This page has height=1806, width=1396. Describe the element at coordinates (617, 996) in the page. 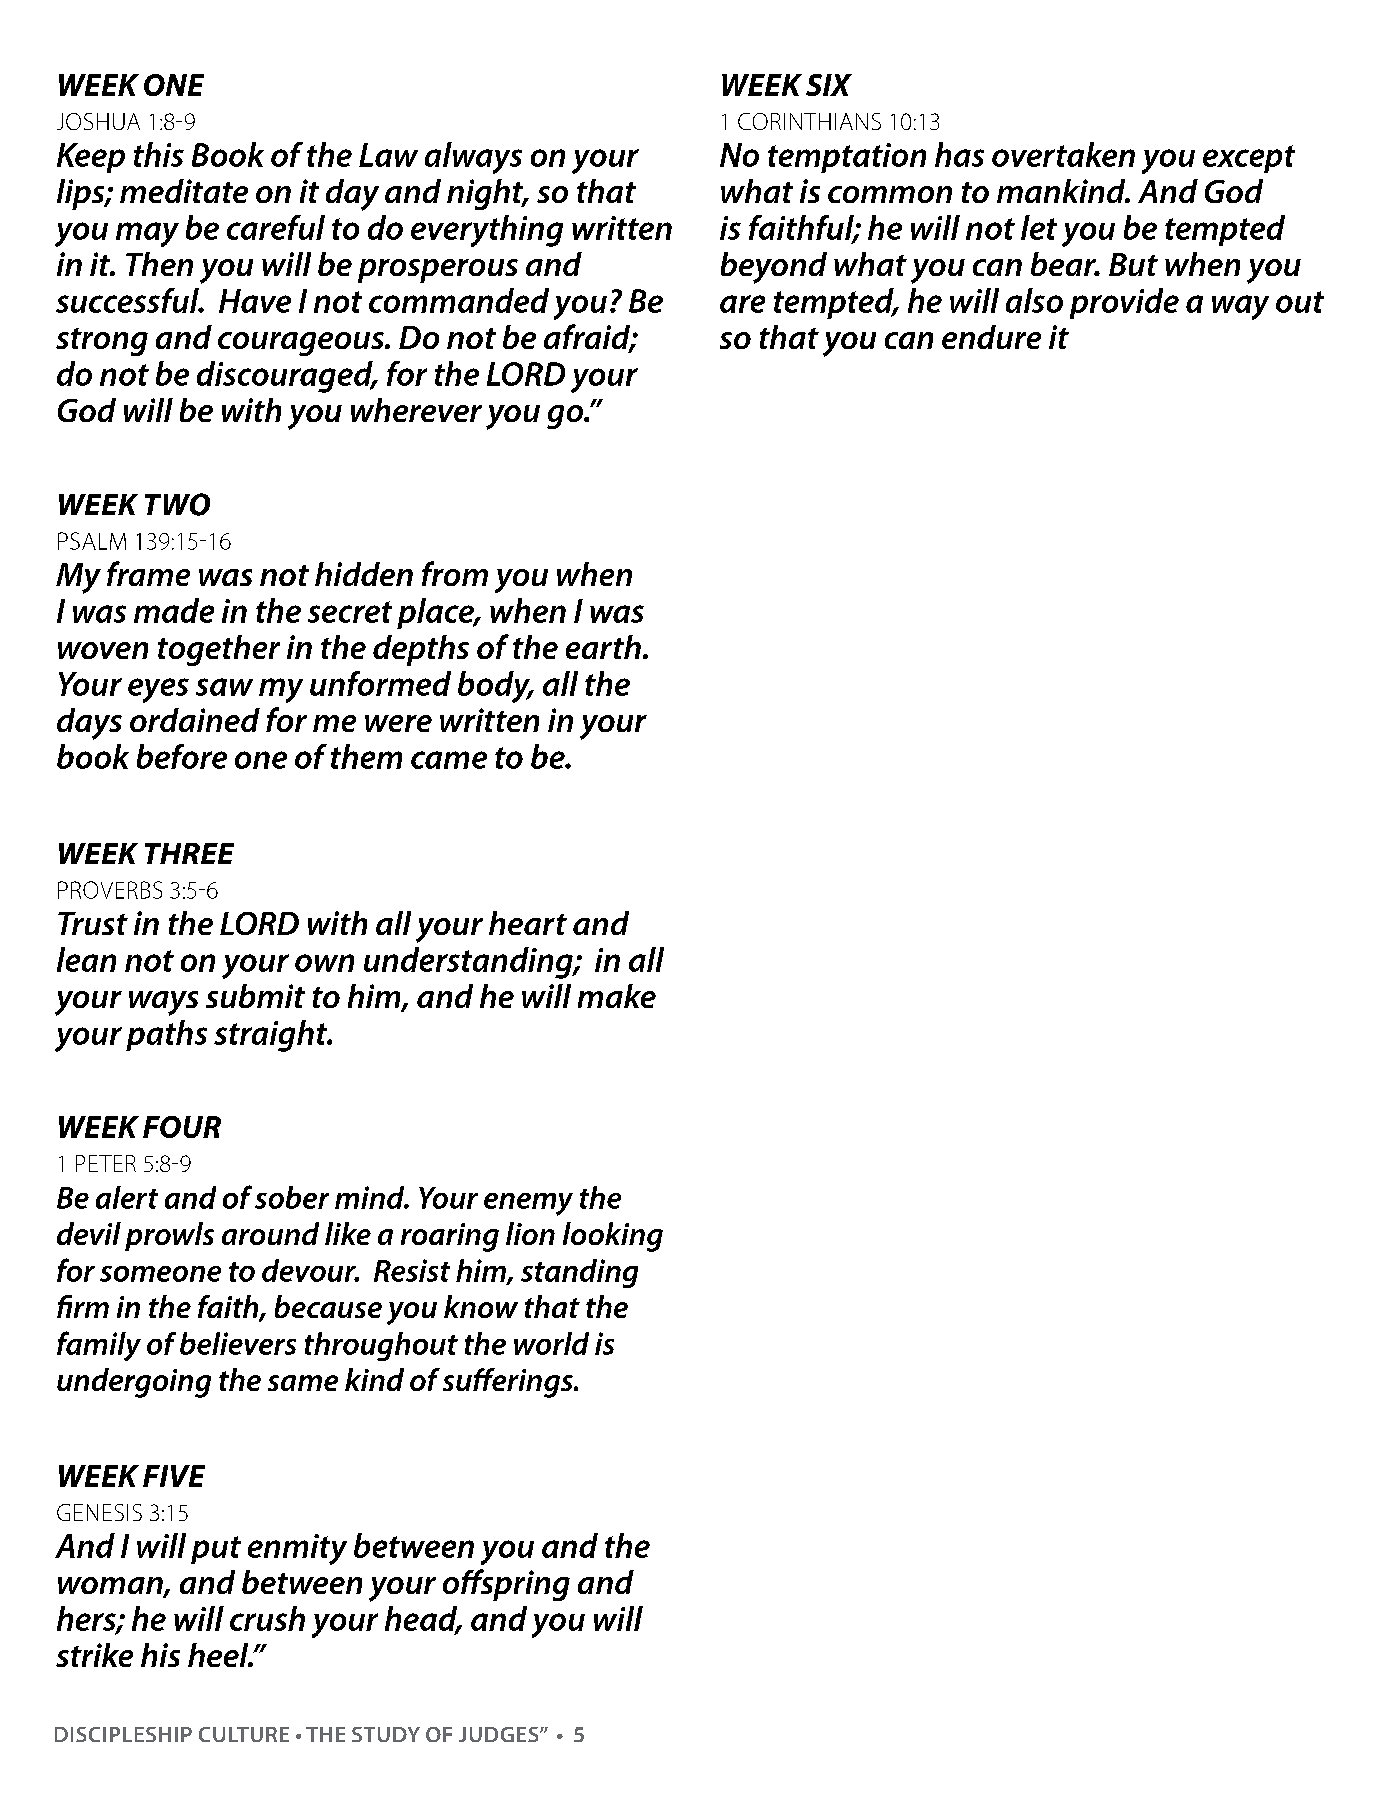

I see `make` at that location.
